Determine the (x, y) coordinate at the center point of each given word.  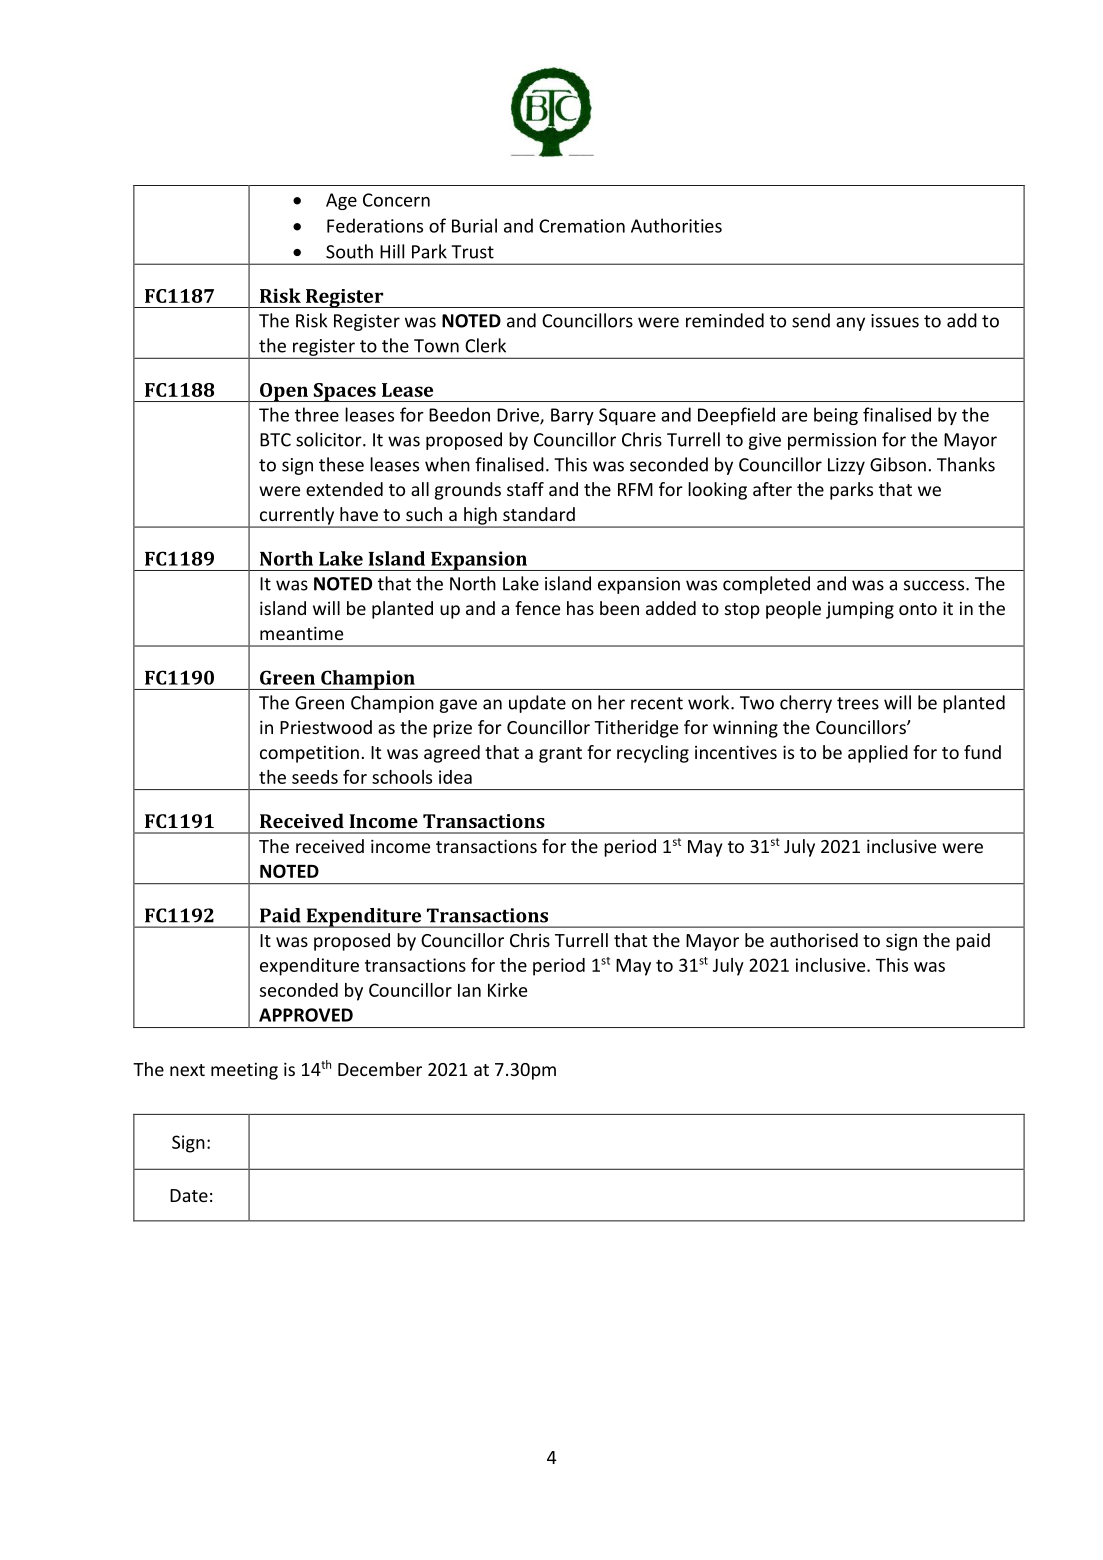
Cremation (582, 226)
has (580, 608)
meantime (301, 633)
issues (895, 321)
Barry (572, 416)
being (836, 416)
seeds (315, 777)
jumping (860, 610)
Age (341, 201)
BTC (275, 440)
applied (878, 754)
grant (560, 755)
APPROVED (306, 1015)
